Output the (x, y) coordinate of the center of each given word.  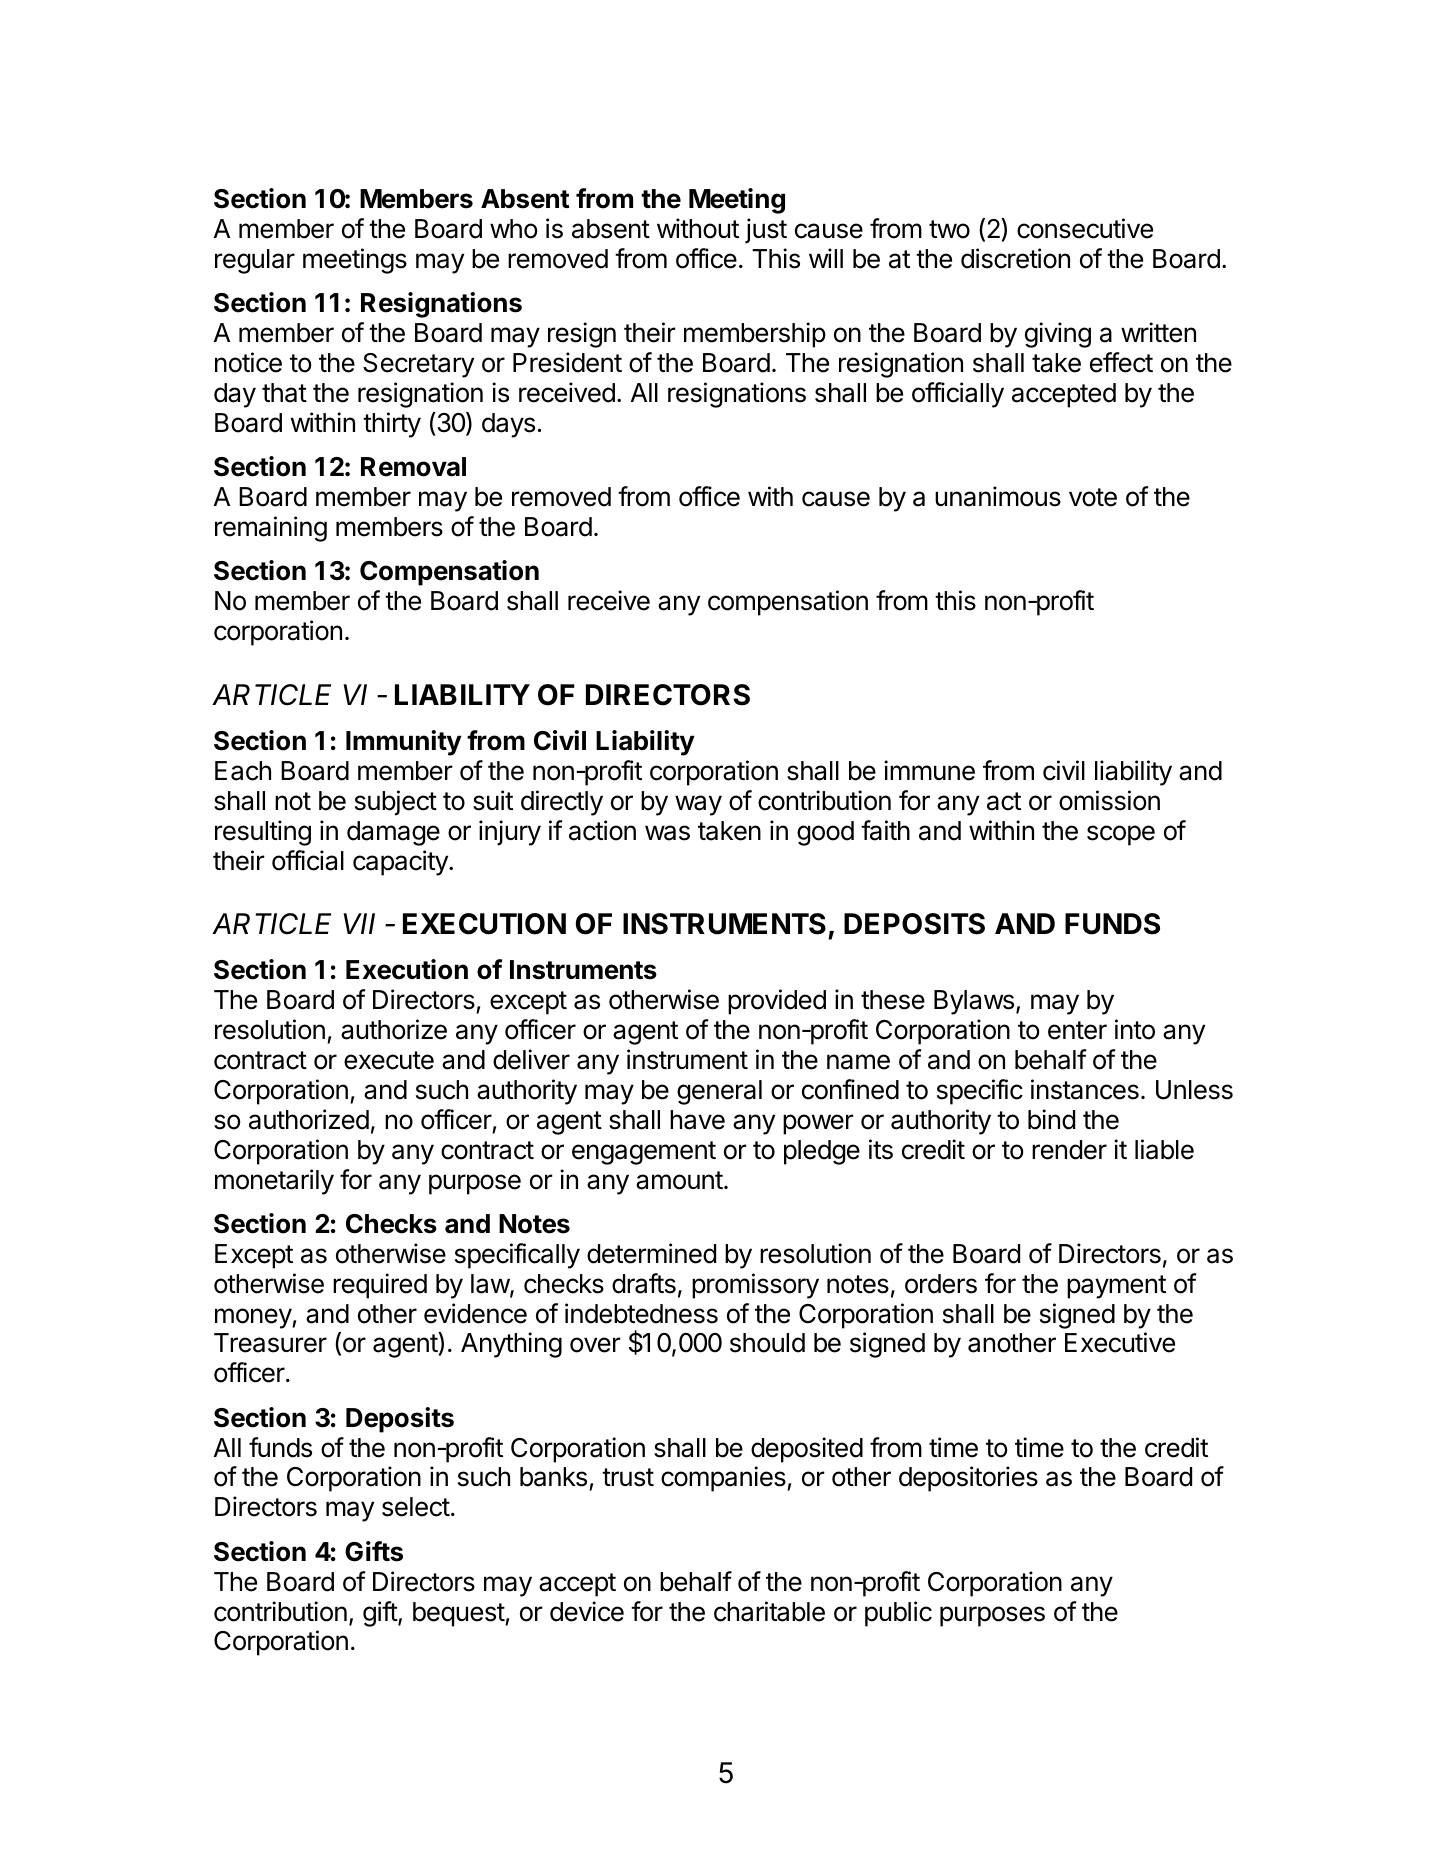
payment (1116, 1287)
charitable (769, 1611)
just (766, 231)
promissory (755, 1286)
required (380, 1286)
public (898, 1614)
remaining (271, 529)
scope (1121, 835)
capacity (401, 863)
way (698, 805)
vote (1093, 497)
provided (777, 1002)
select (416, 1507)
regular (255, 261)
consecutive (1085, 228)
